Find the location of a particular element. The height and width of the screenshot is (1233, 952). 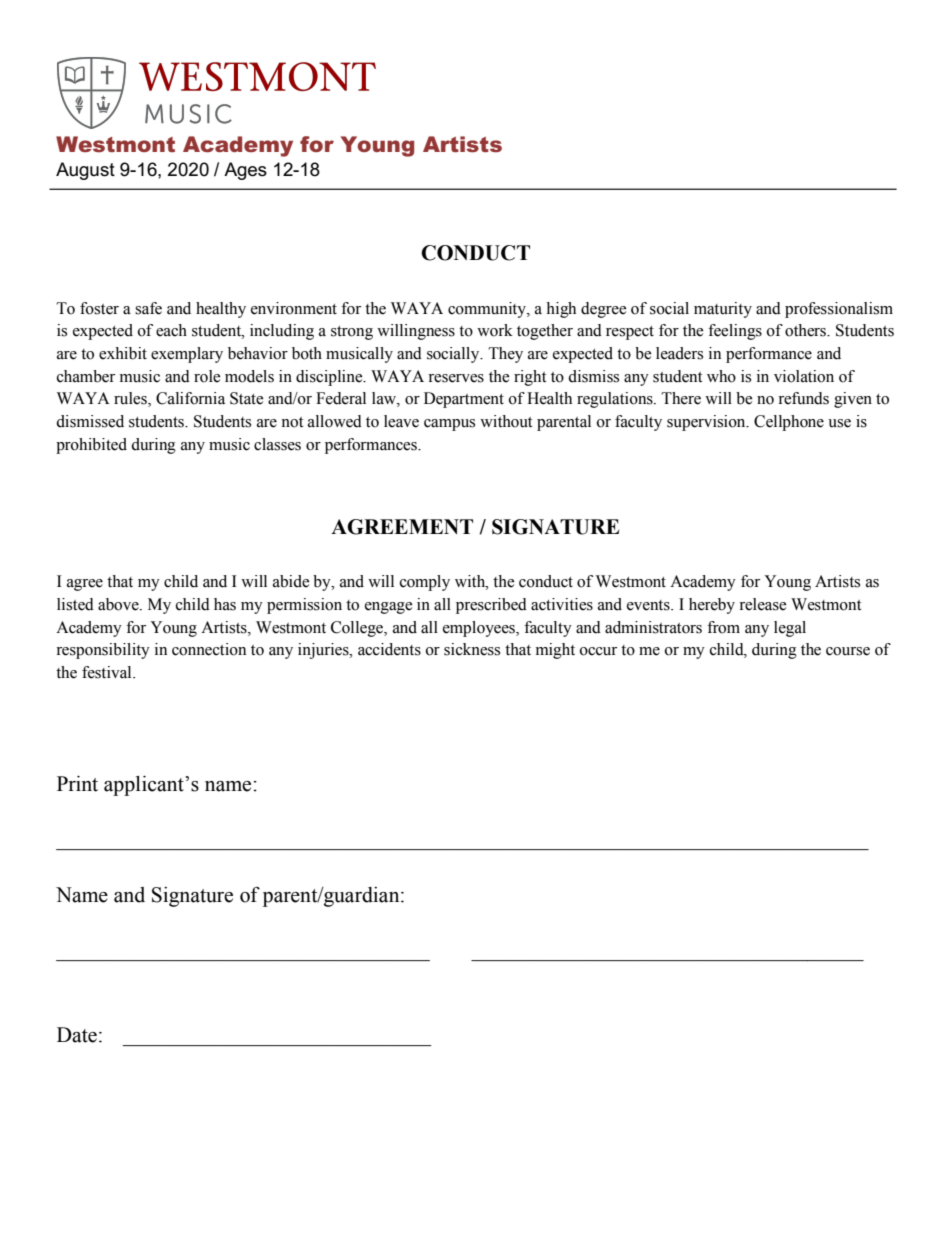

prescribed is located at coordinates (491, 606).
